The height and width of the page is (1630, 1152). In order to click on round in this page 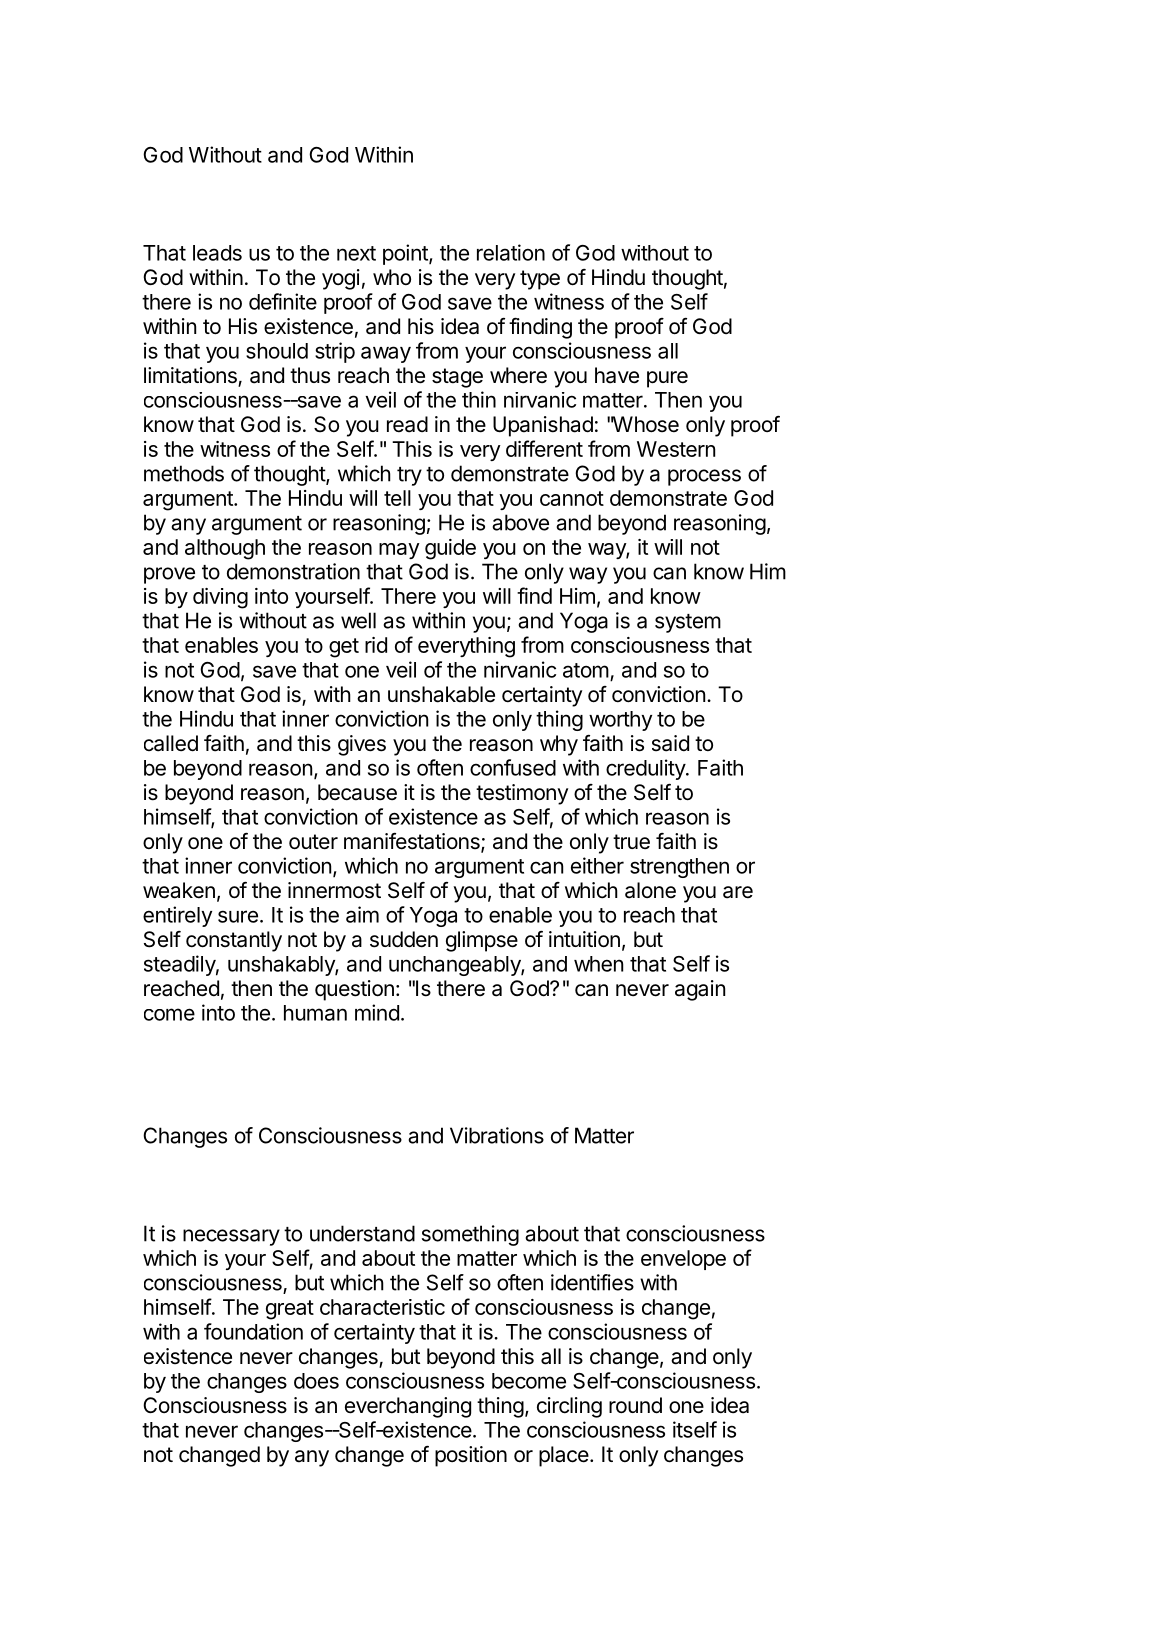, I will do `click(635, 1405)`.
